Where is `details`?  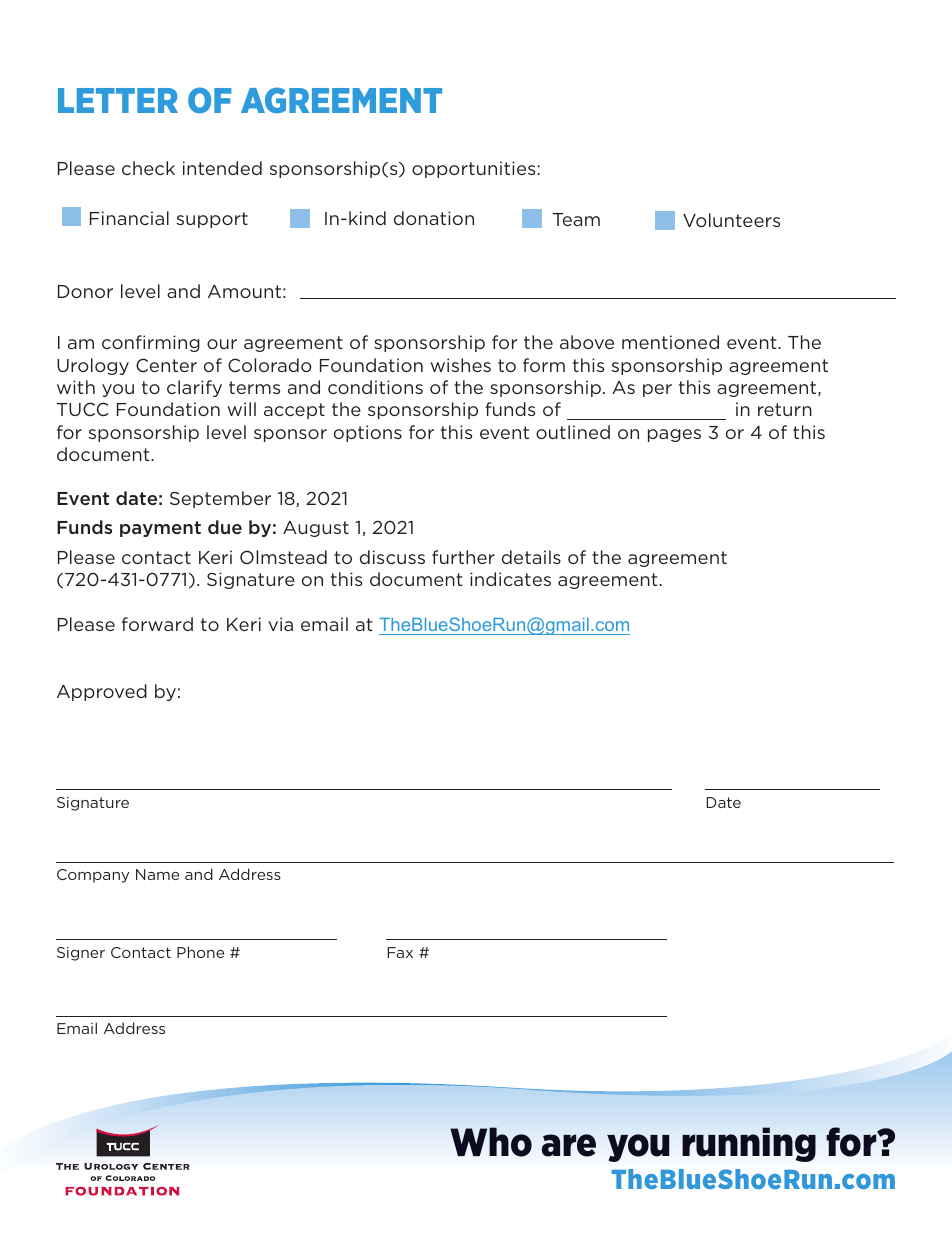
details is located at coordinates (531, 557).
